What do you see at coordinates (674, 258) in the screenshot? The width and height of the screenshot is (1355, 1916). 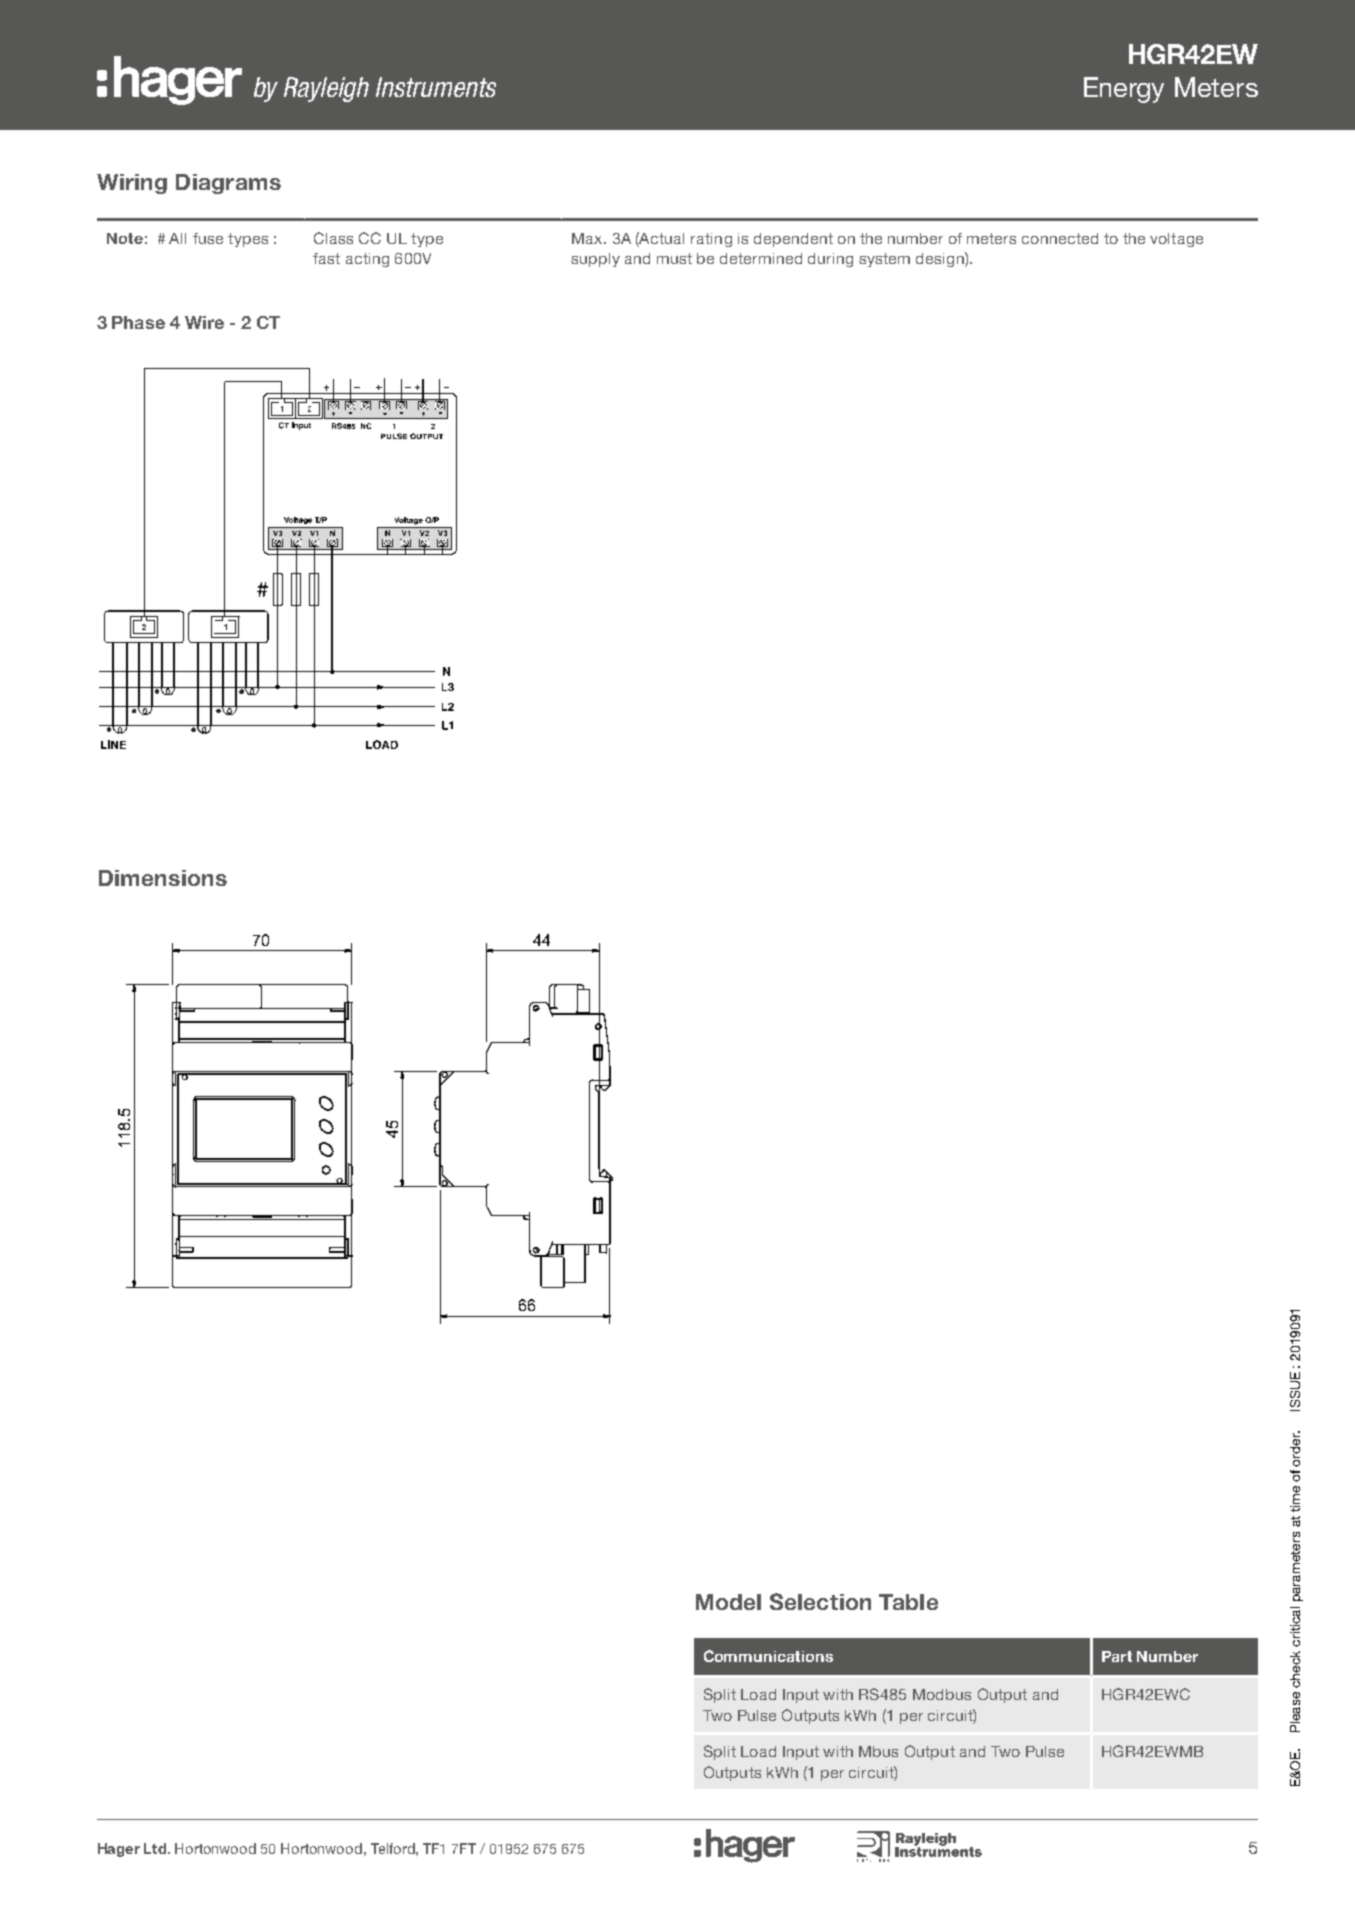 I see `must` at bounding box center [674, 258].
